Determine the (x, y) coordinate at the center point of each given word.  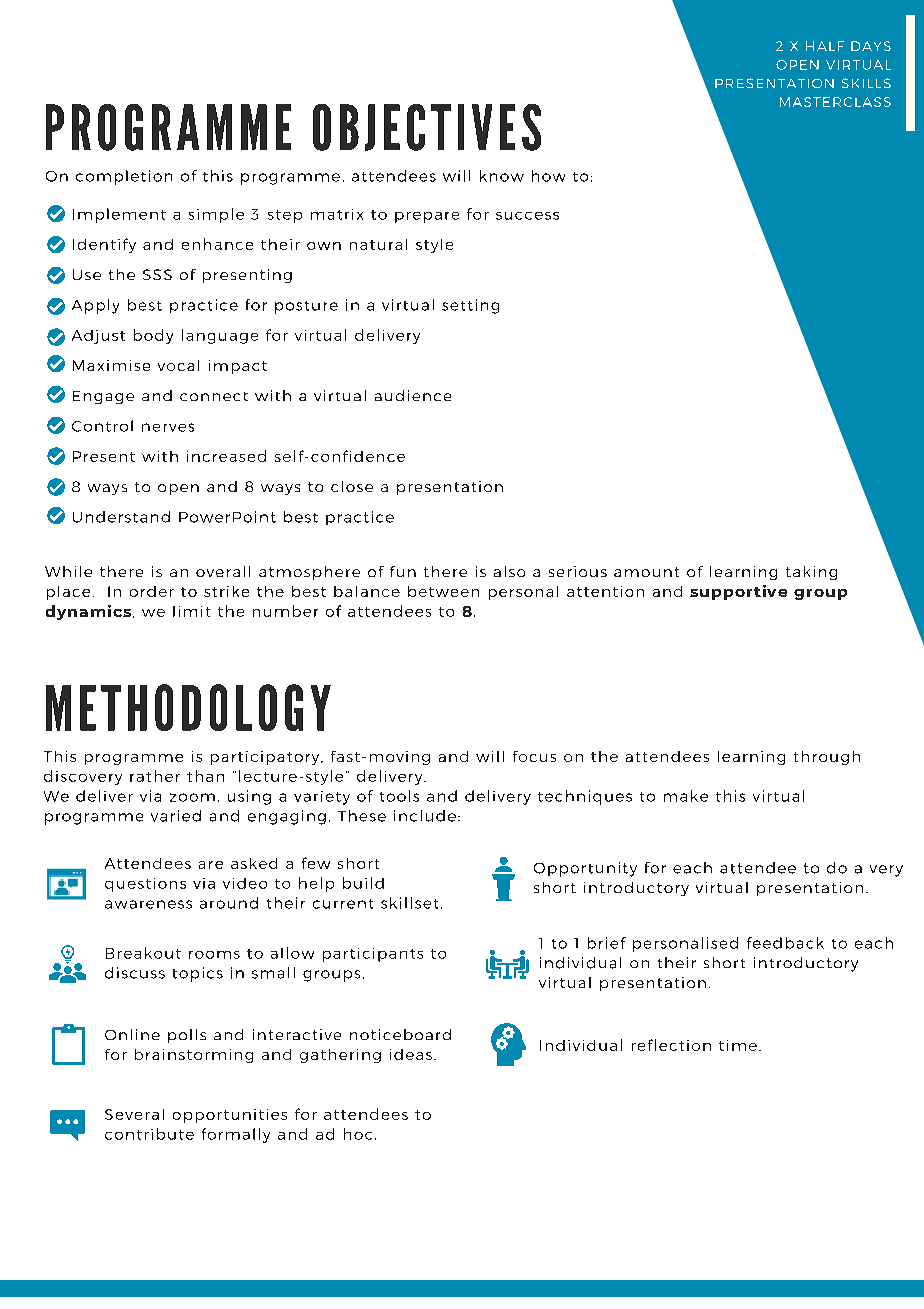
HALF (825, 46)
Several (134, 1114)
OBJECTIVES (427, 127)
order (152, 591)
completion (124, 177)
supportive (738, 592)
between (443, 591)
